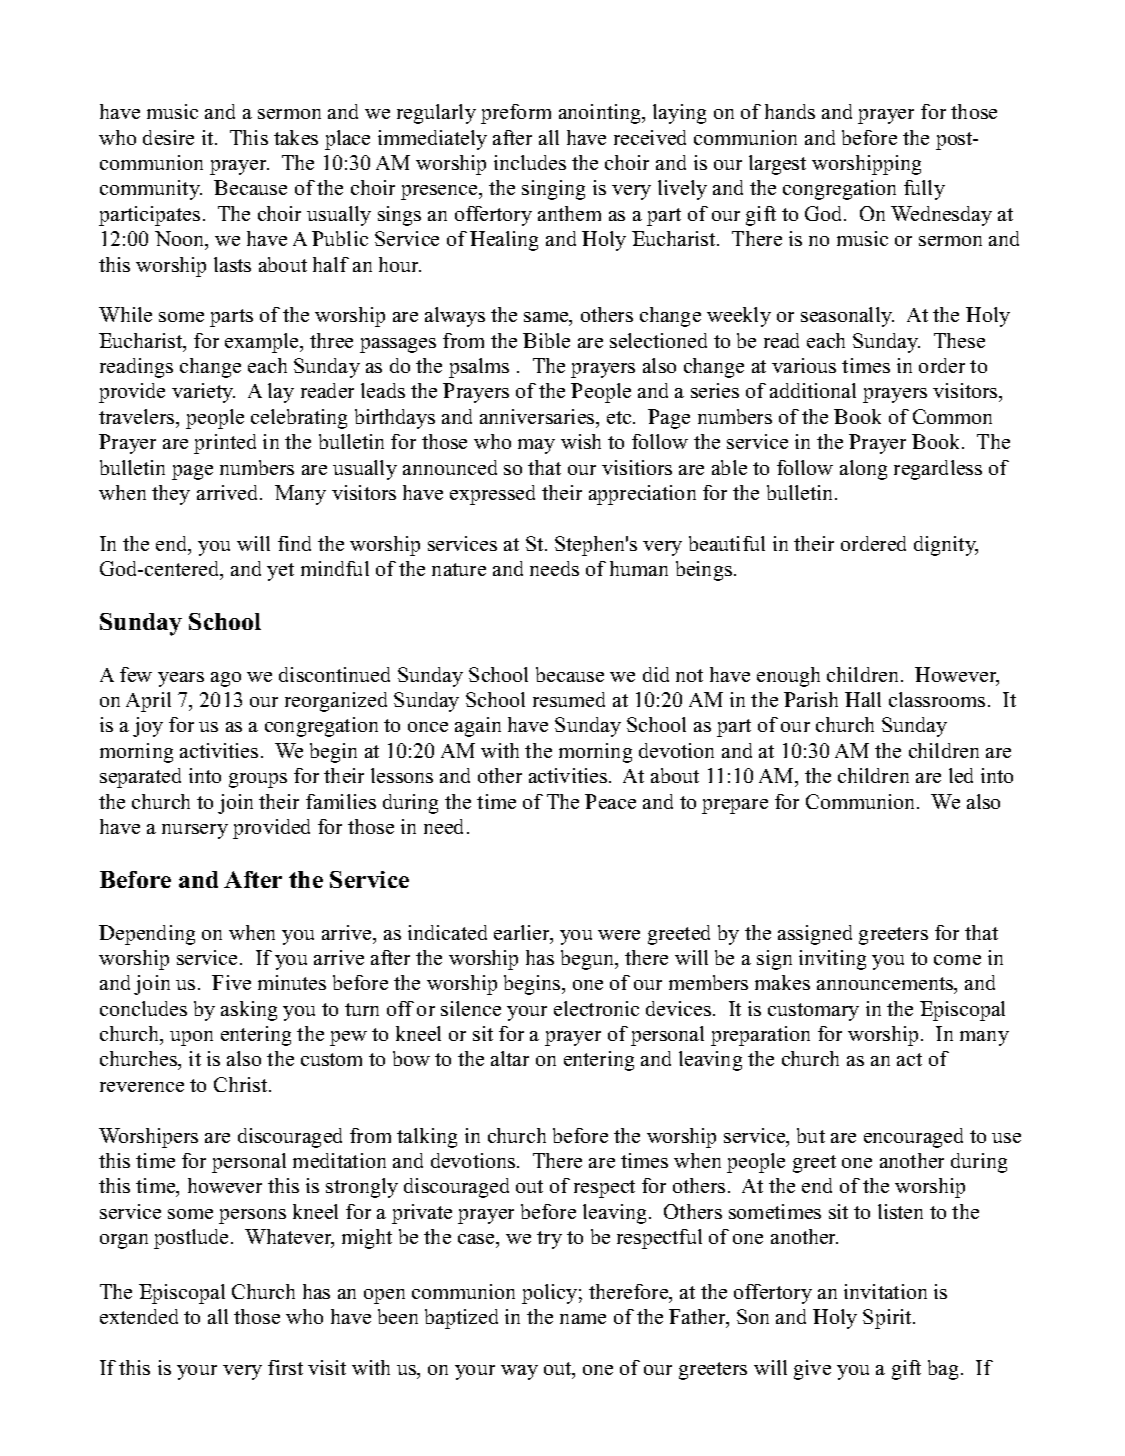  I want to click on includes, so click(530, 162).
